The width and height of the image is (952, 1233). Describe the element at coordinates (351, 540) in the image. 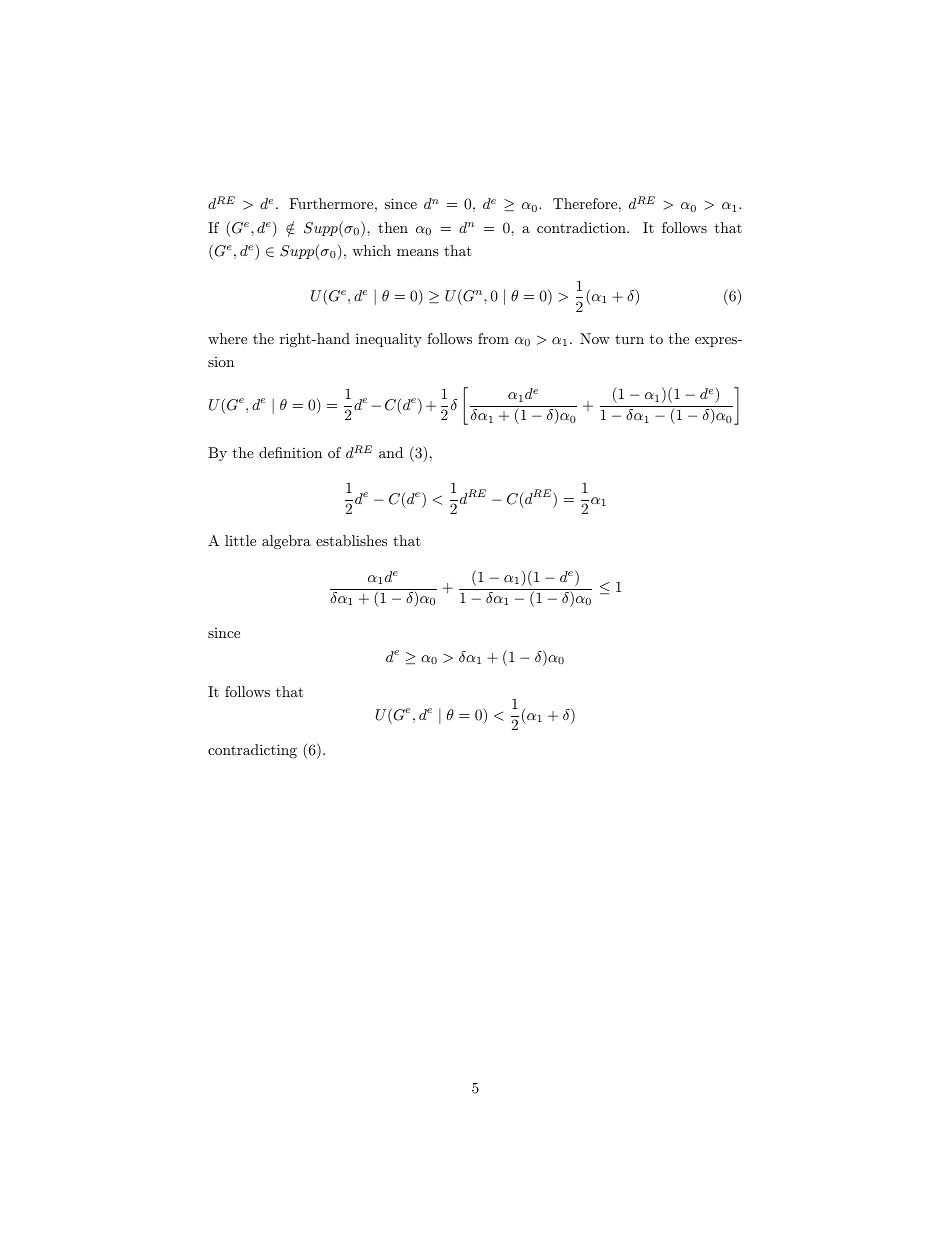

I see `establishes` at that location.
